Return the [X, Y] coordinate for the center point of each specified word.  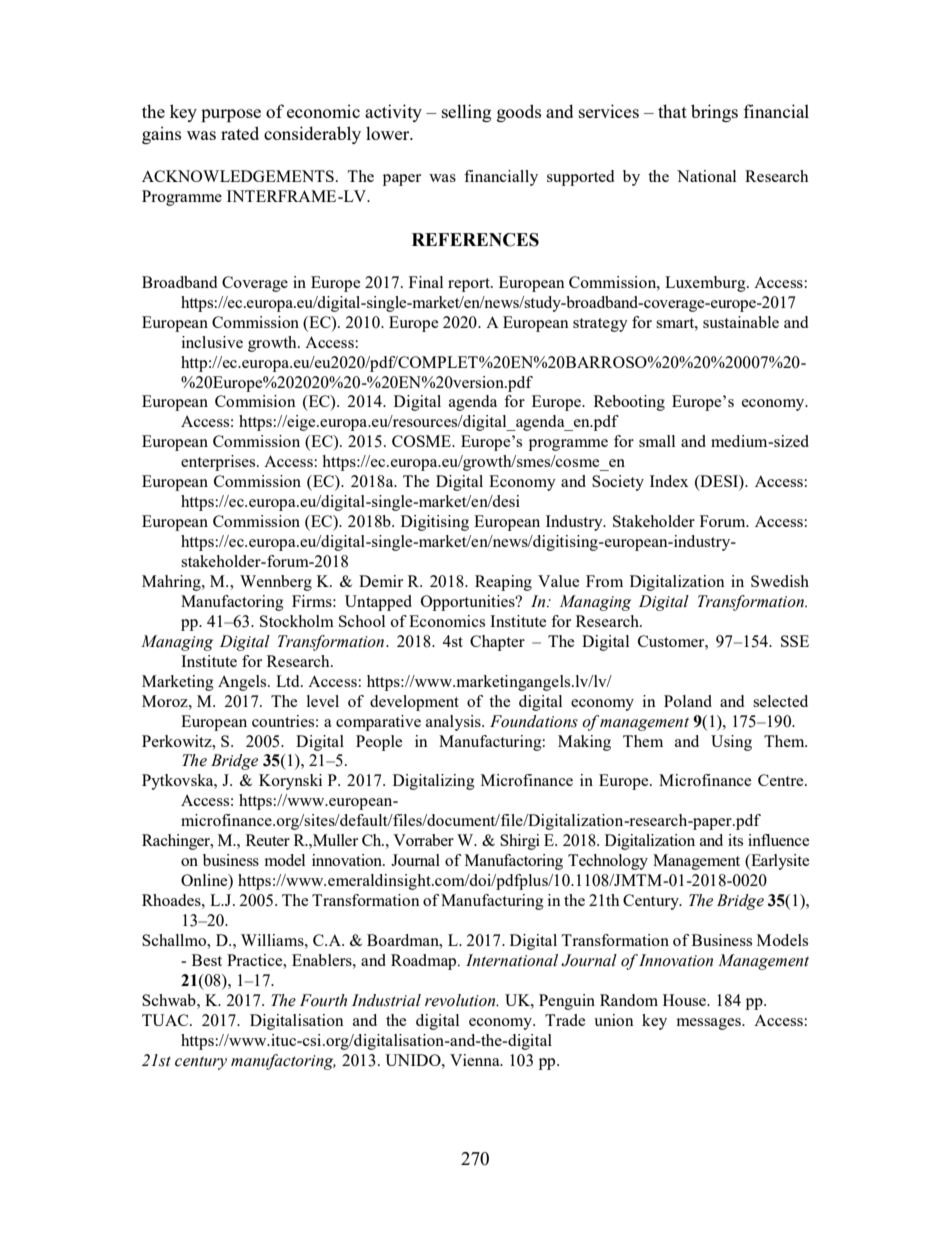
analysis [454, 723]
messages [710, 1024]
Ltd [289, 681]
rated [240, 133]
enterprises [219, 463]
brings [714, 113]
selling [466, 113]
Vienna [476, 1060]
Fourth [323, 1000]
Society [618, 483]
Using [731, 743]
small [657, 441]
